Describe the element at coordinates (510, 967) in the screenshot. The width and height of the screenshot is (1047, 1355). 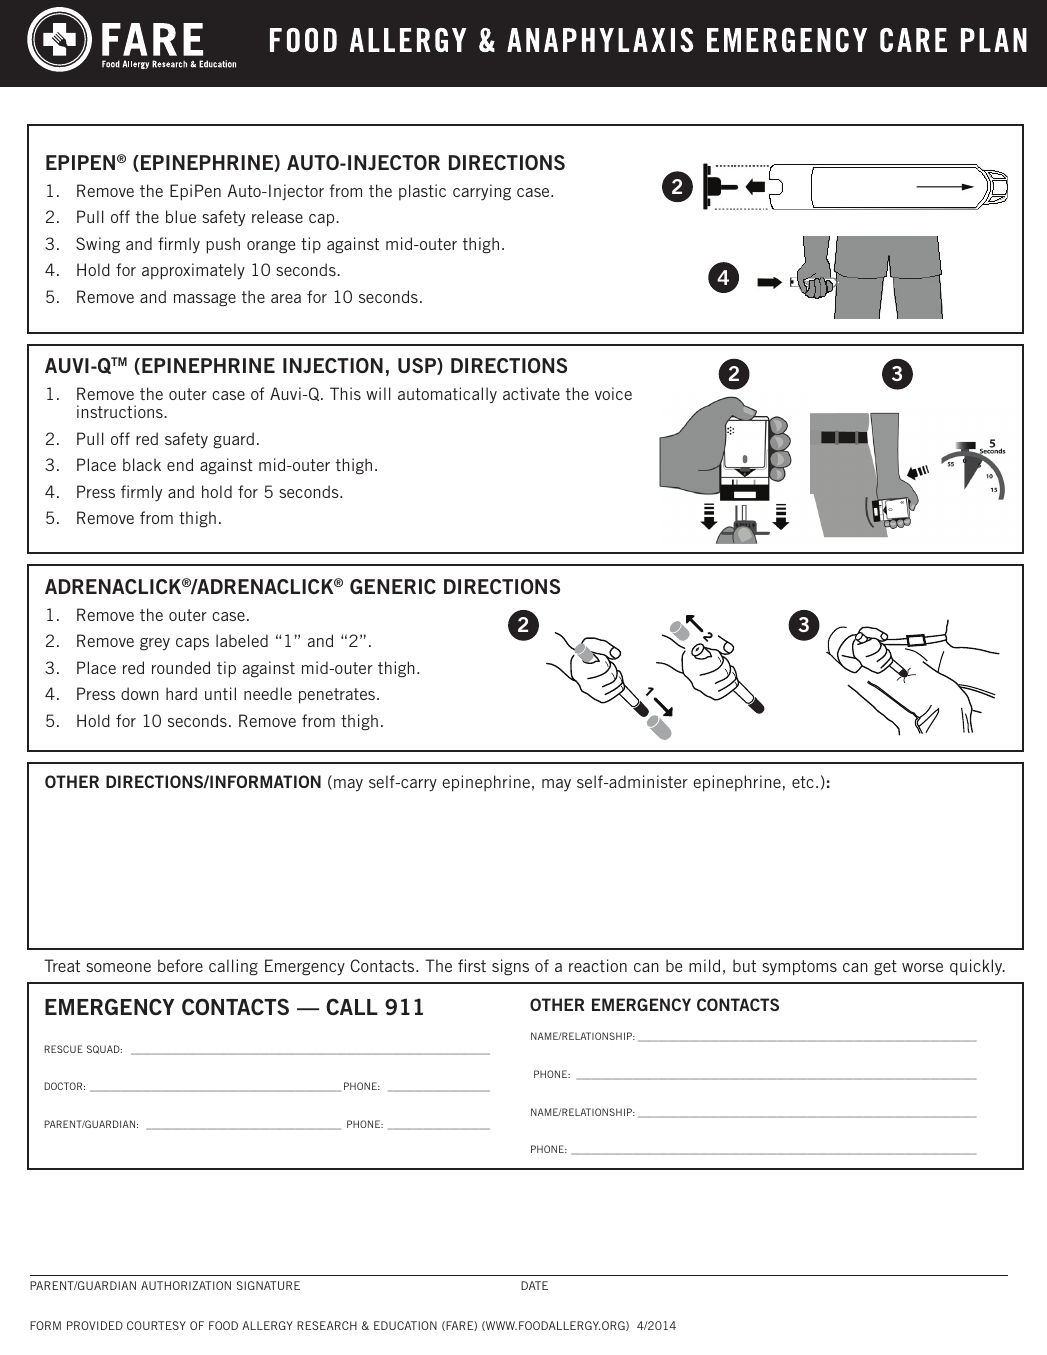
I see `signs` at that location.
